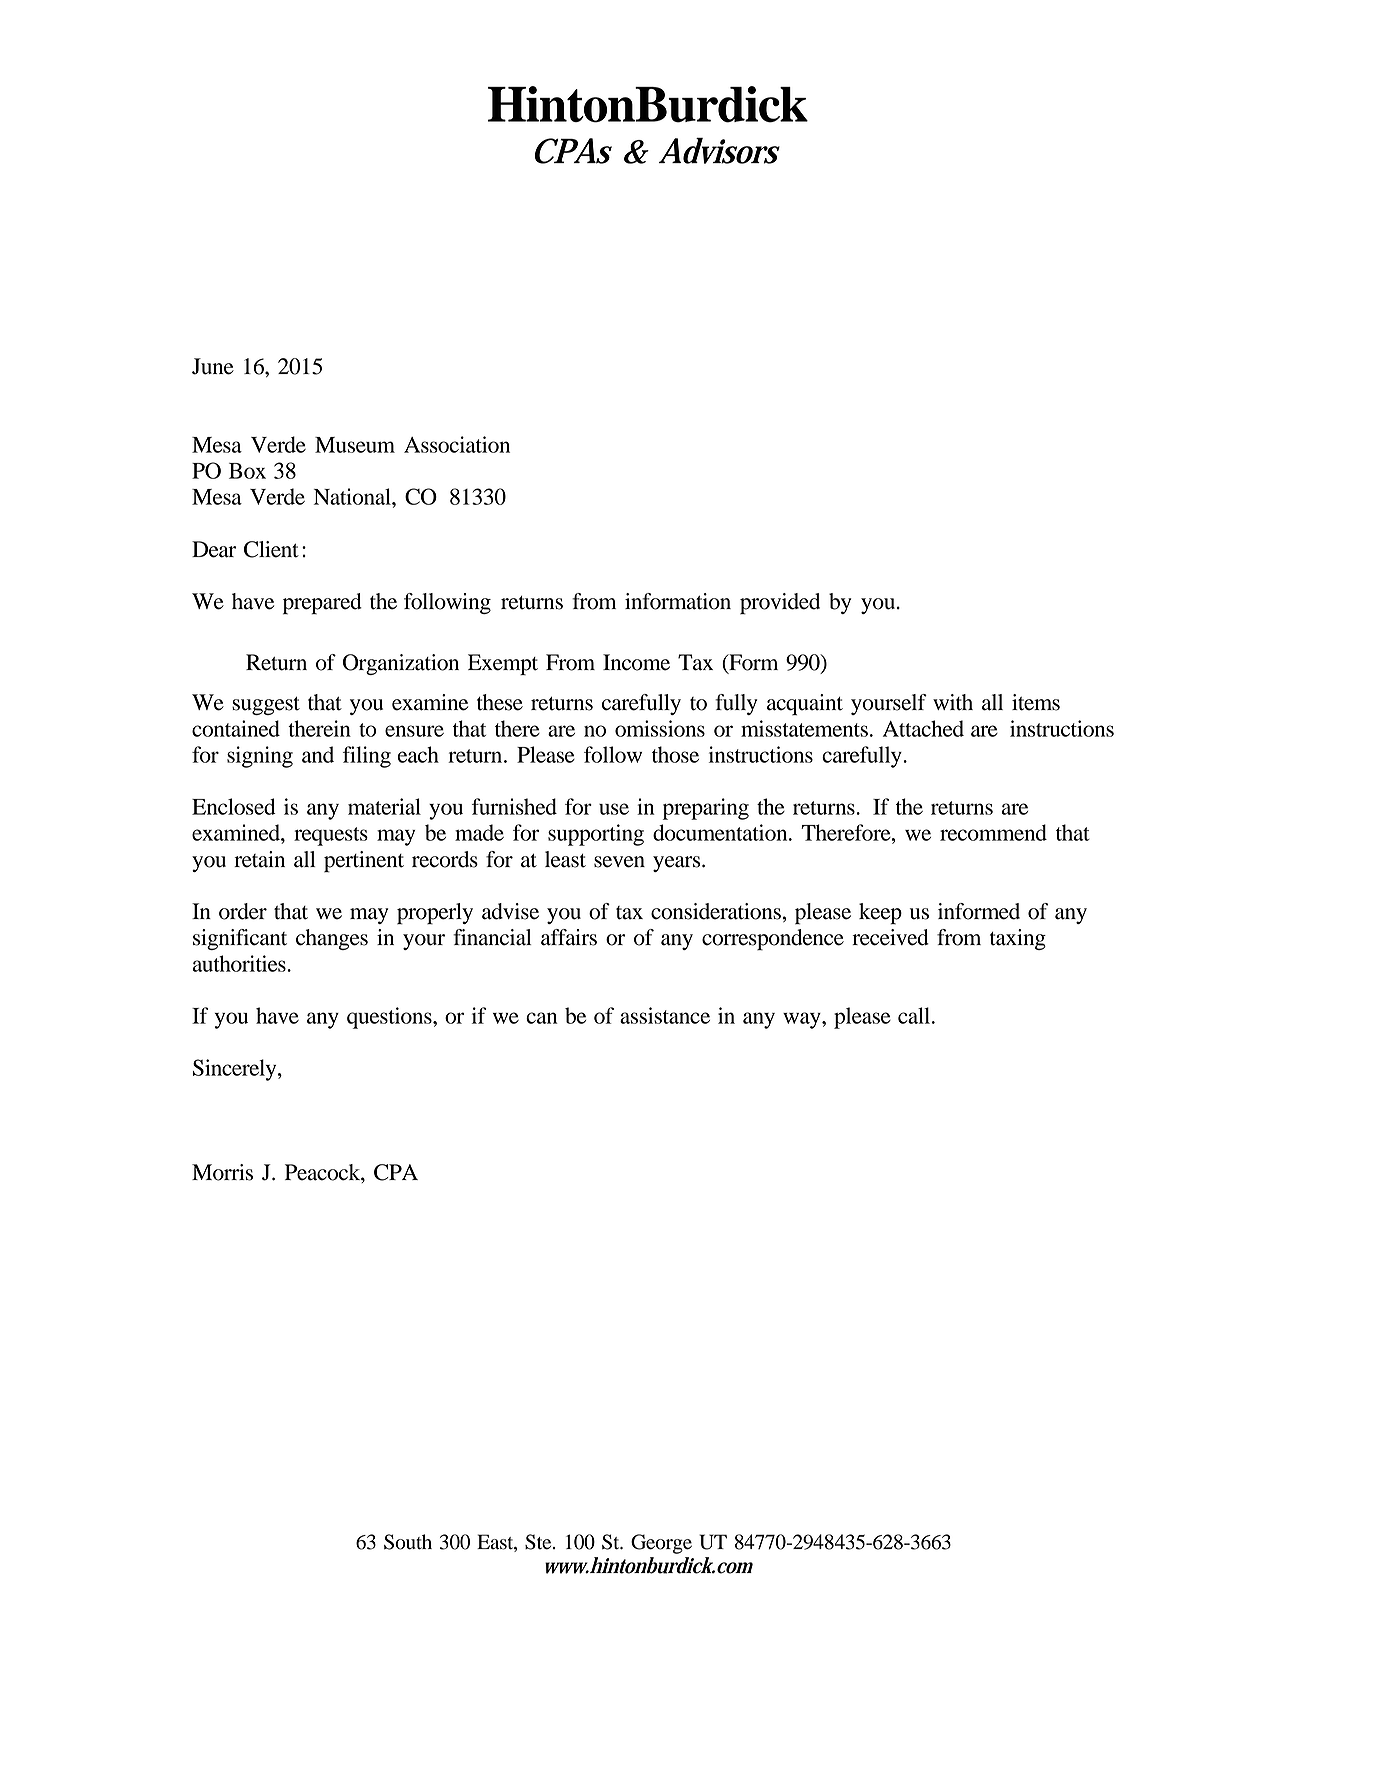  I want to click on provided, so click(780, 604).
